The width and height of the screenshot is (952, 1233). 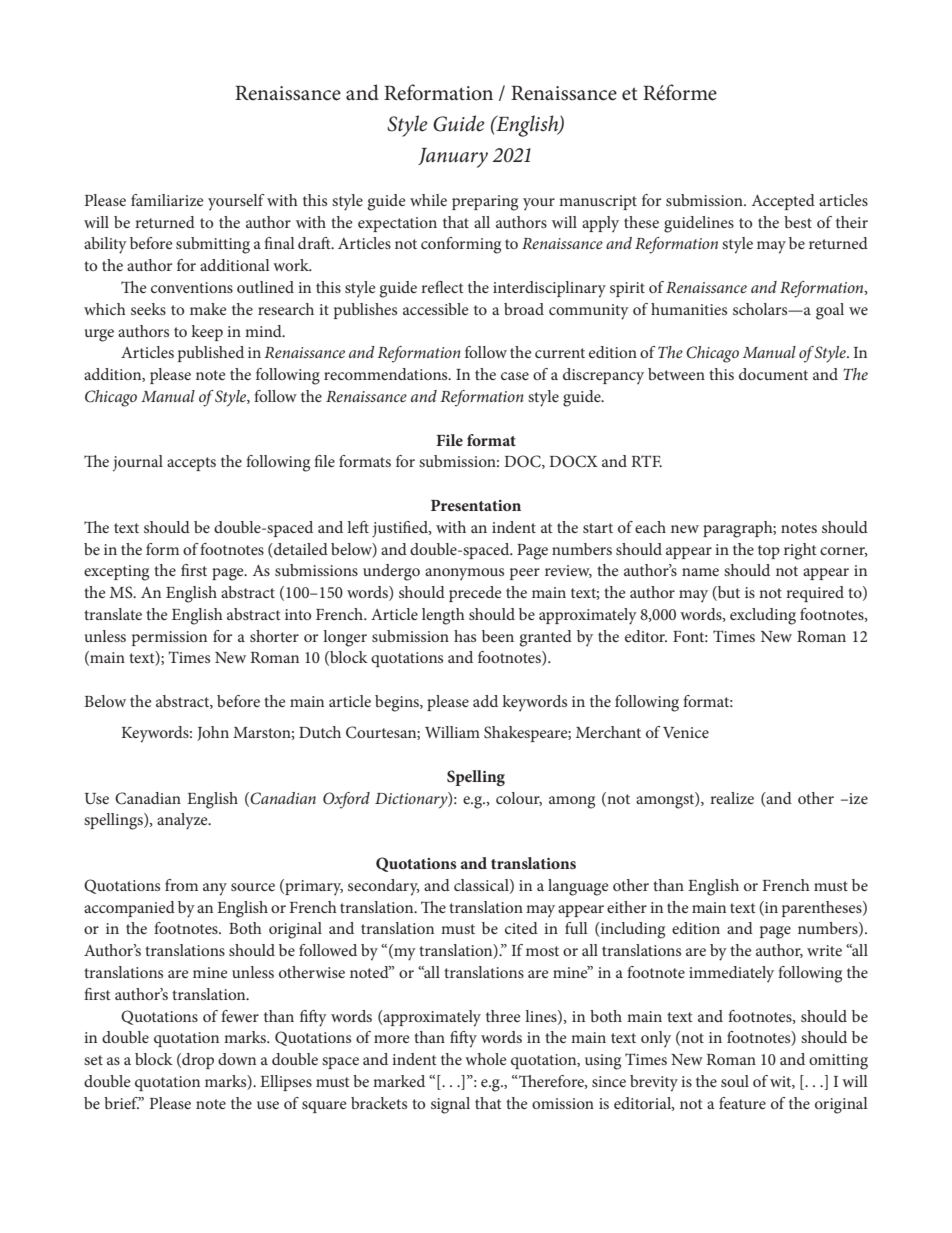 What do you see at coordinates (735, 1081) in the screenshot?
I see `soul` at bounding box center [735, 1081].
